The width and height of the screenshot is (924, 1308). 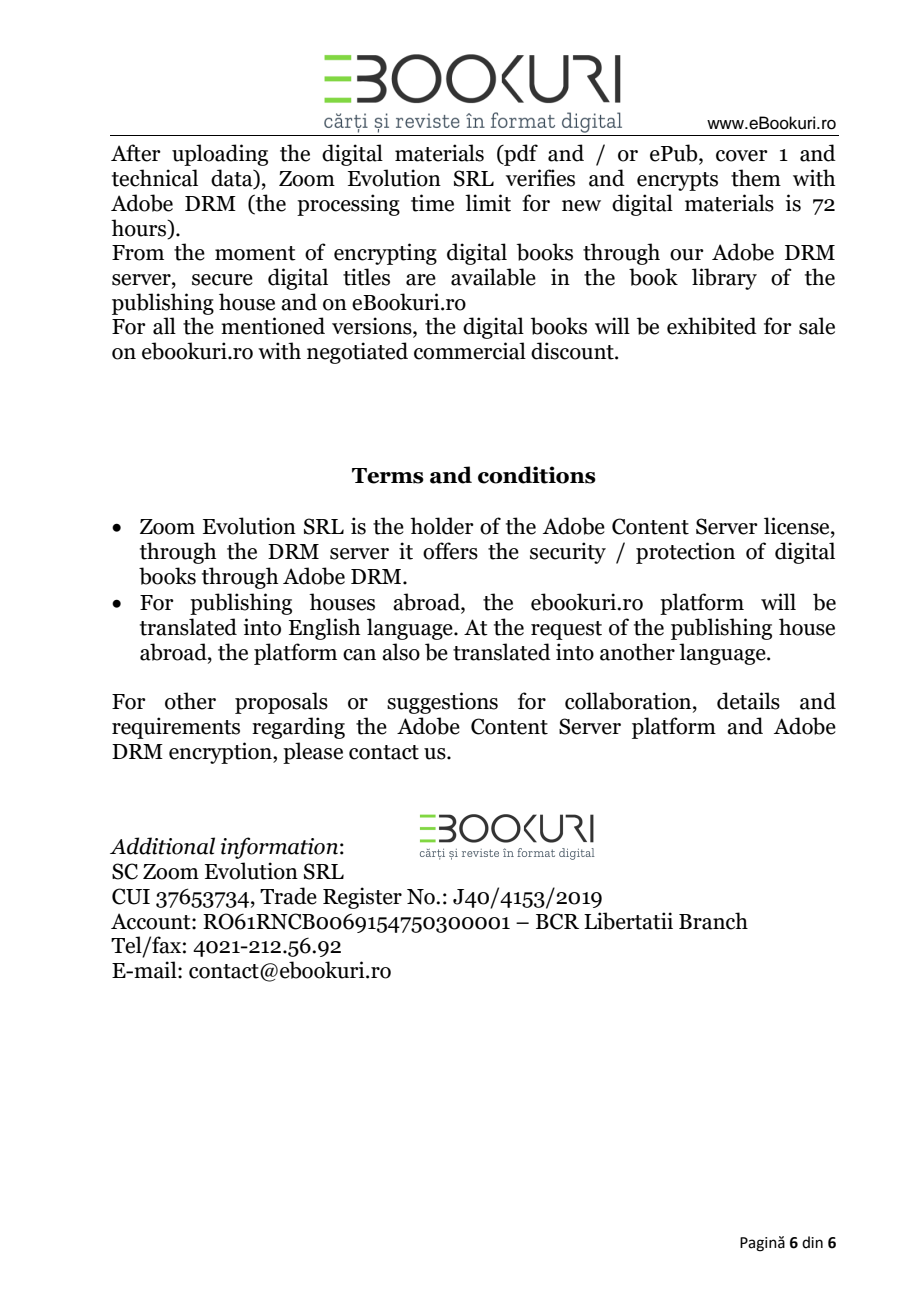 I want to click on proposals, so click(x=281, y=703).
